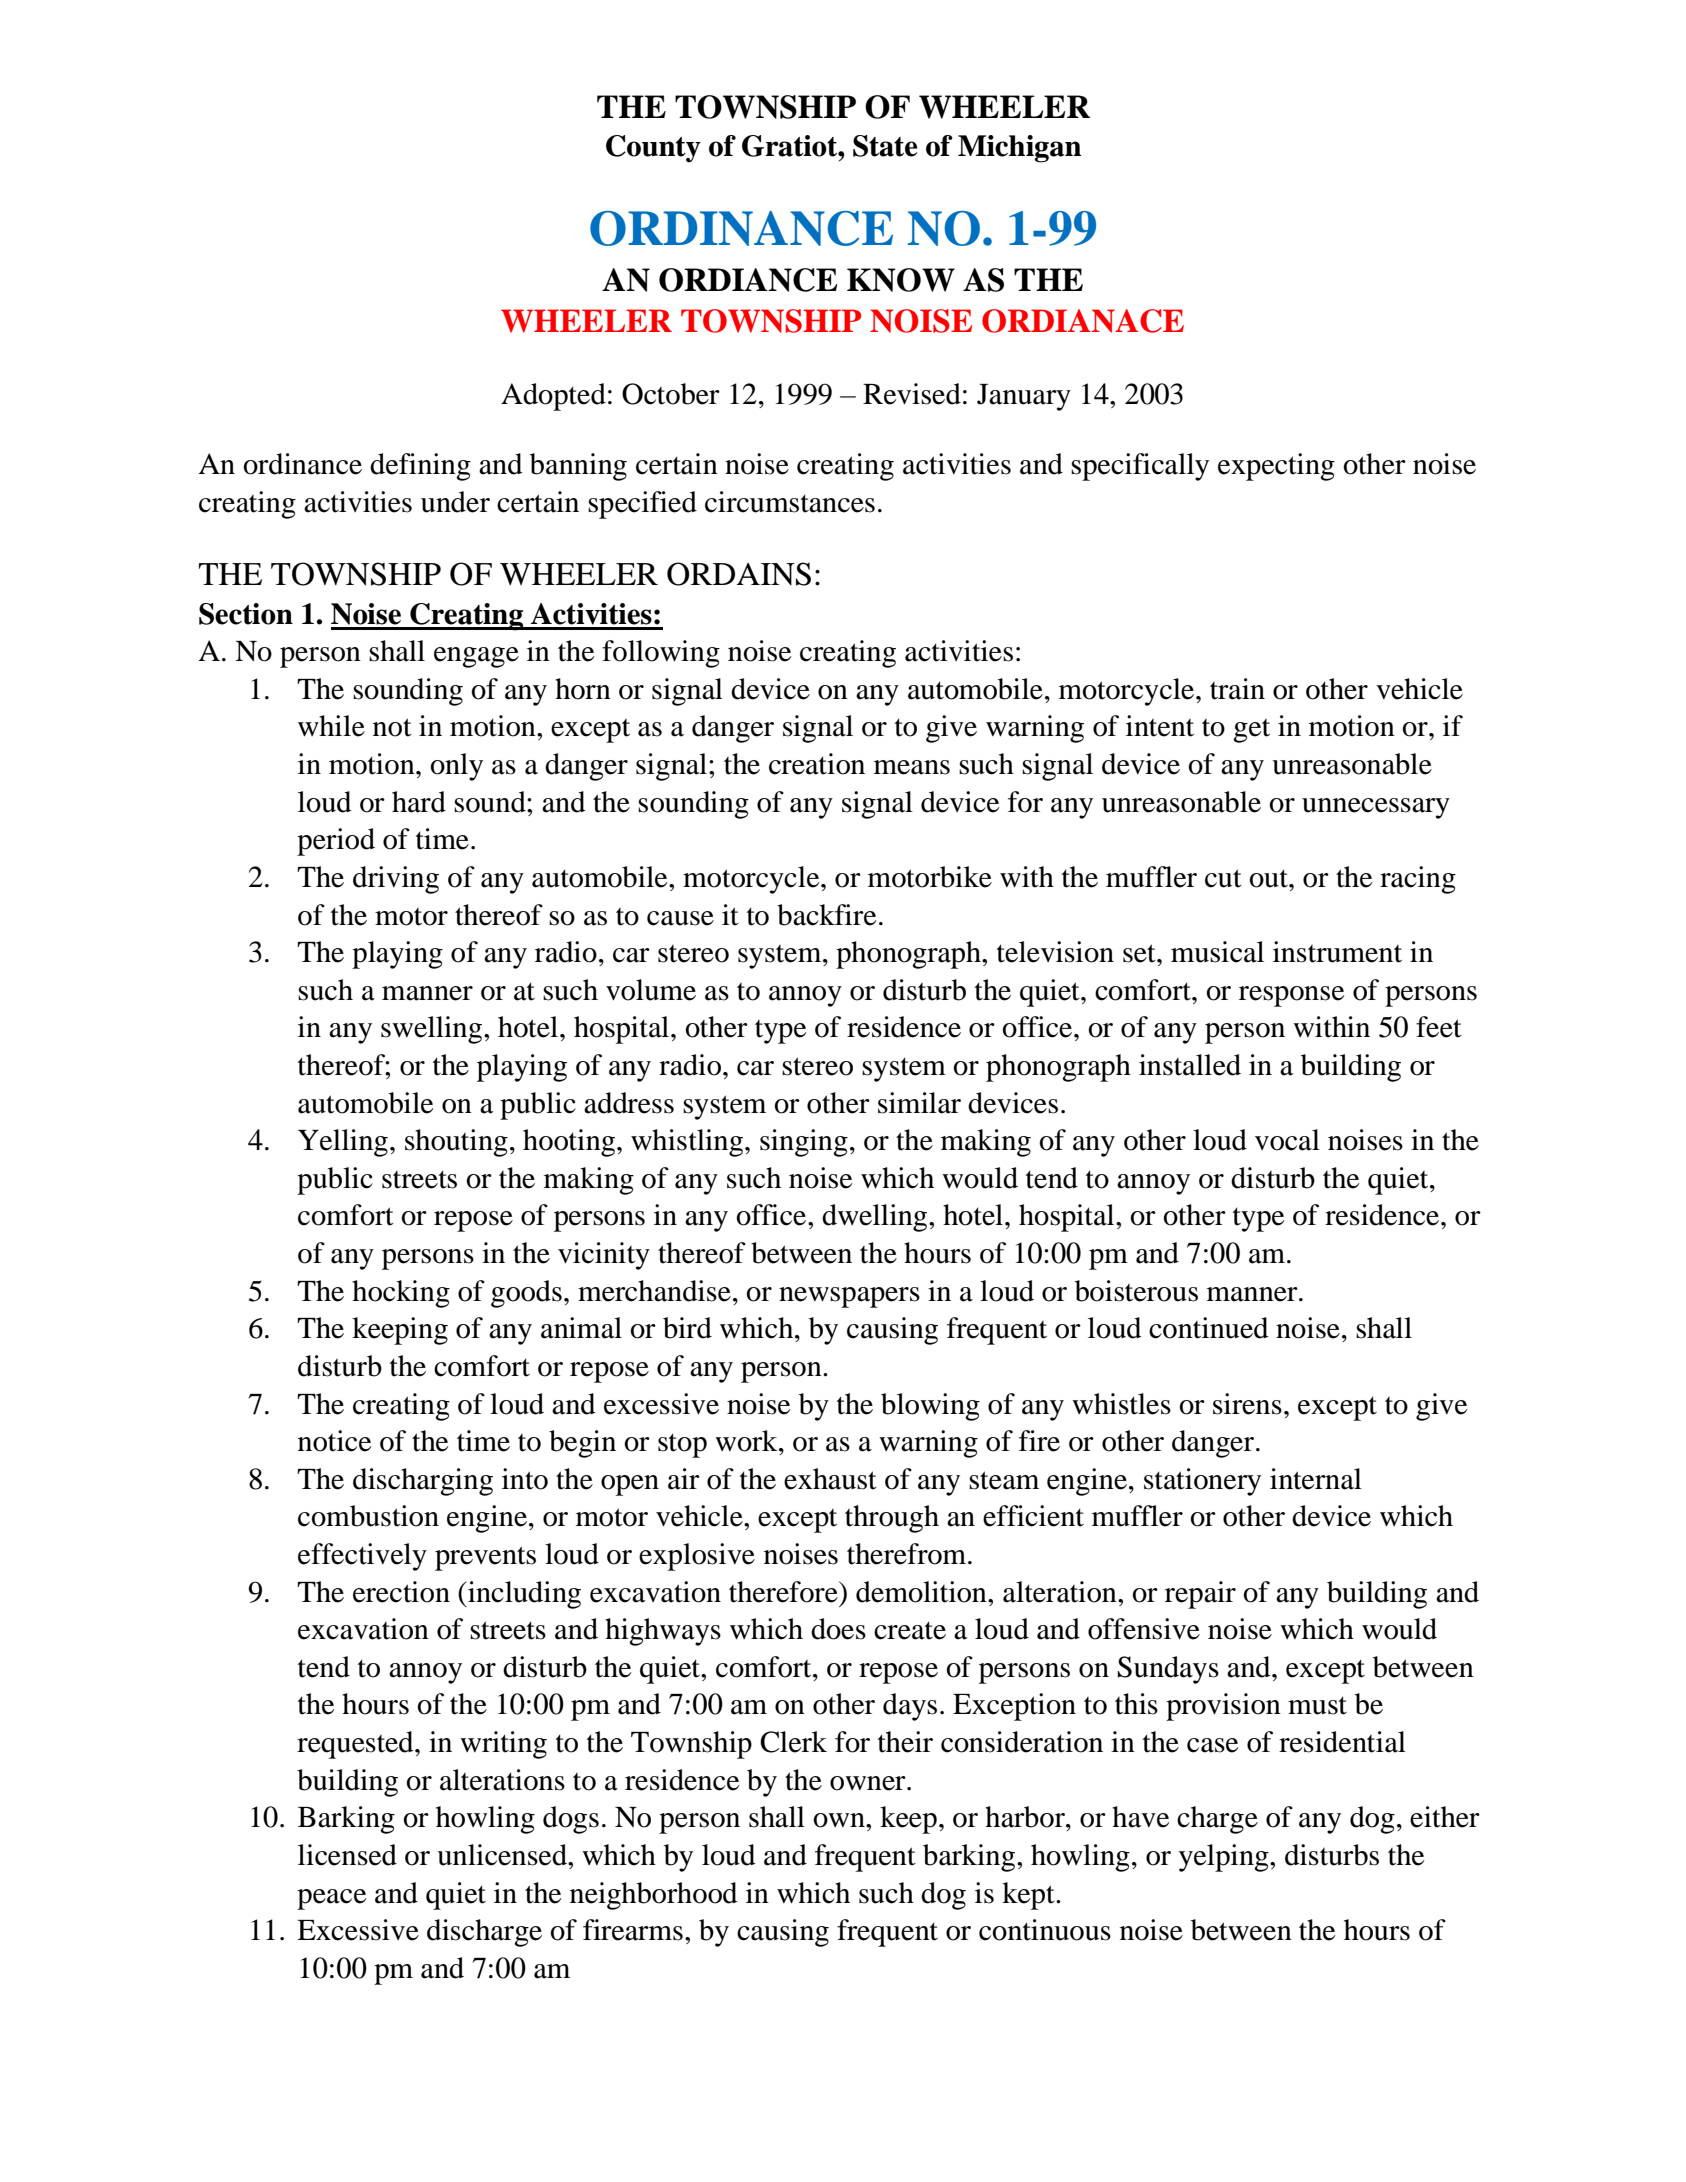 The image size is (1686, 2182). I want to click on peace, so click(331, 1899).
